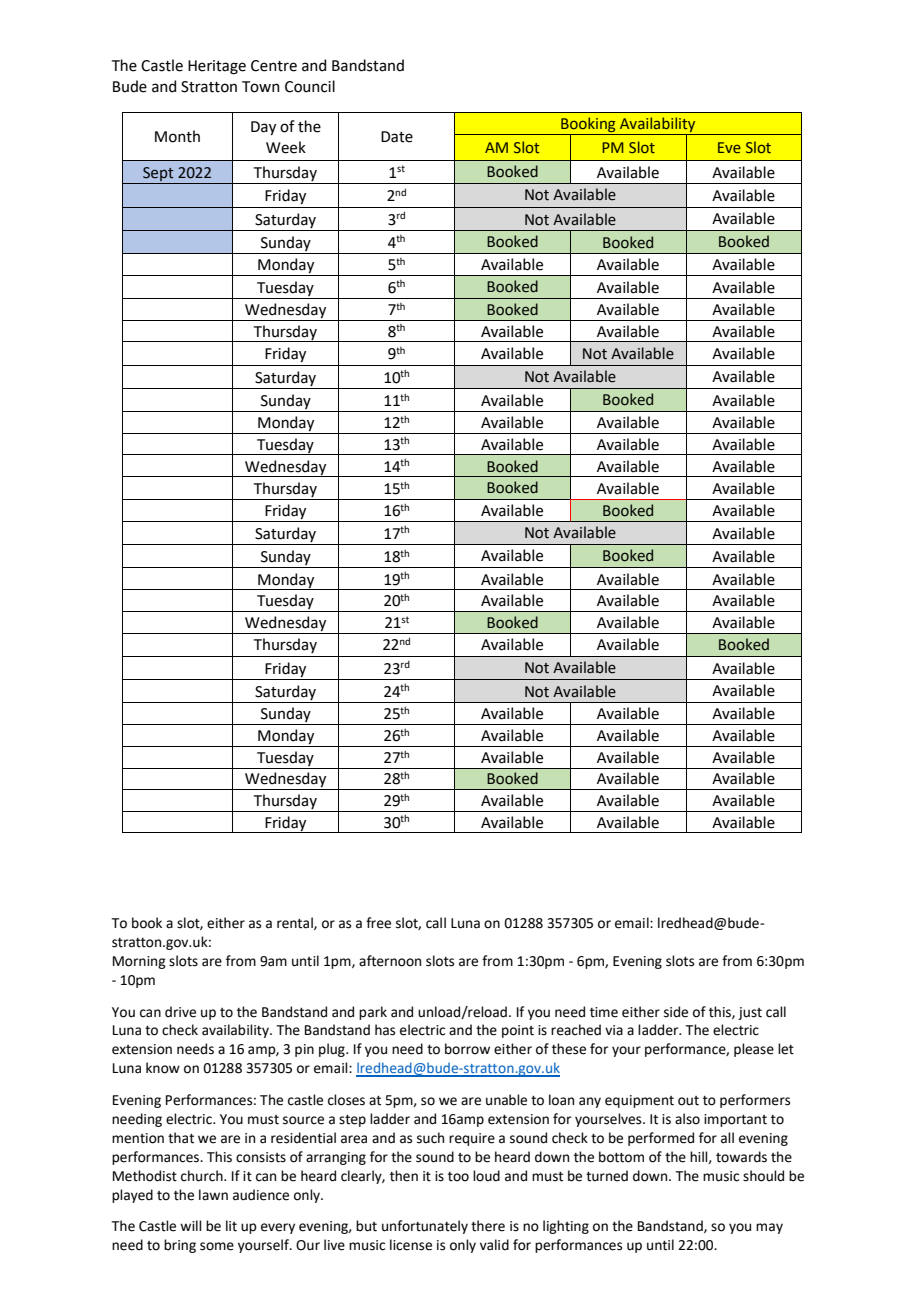 Image resolution: width=924 pixels, height=1308 pixels. Describe the element at coordinates (213, 1194) in the page. I see `lawn` at that location.
